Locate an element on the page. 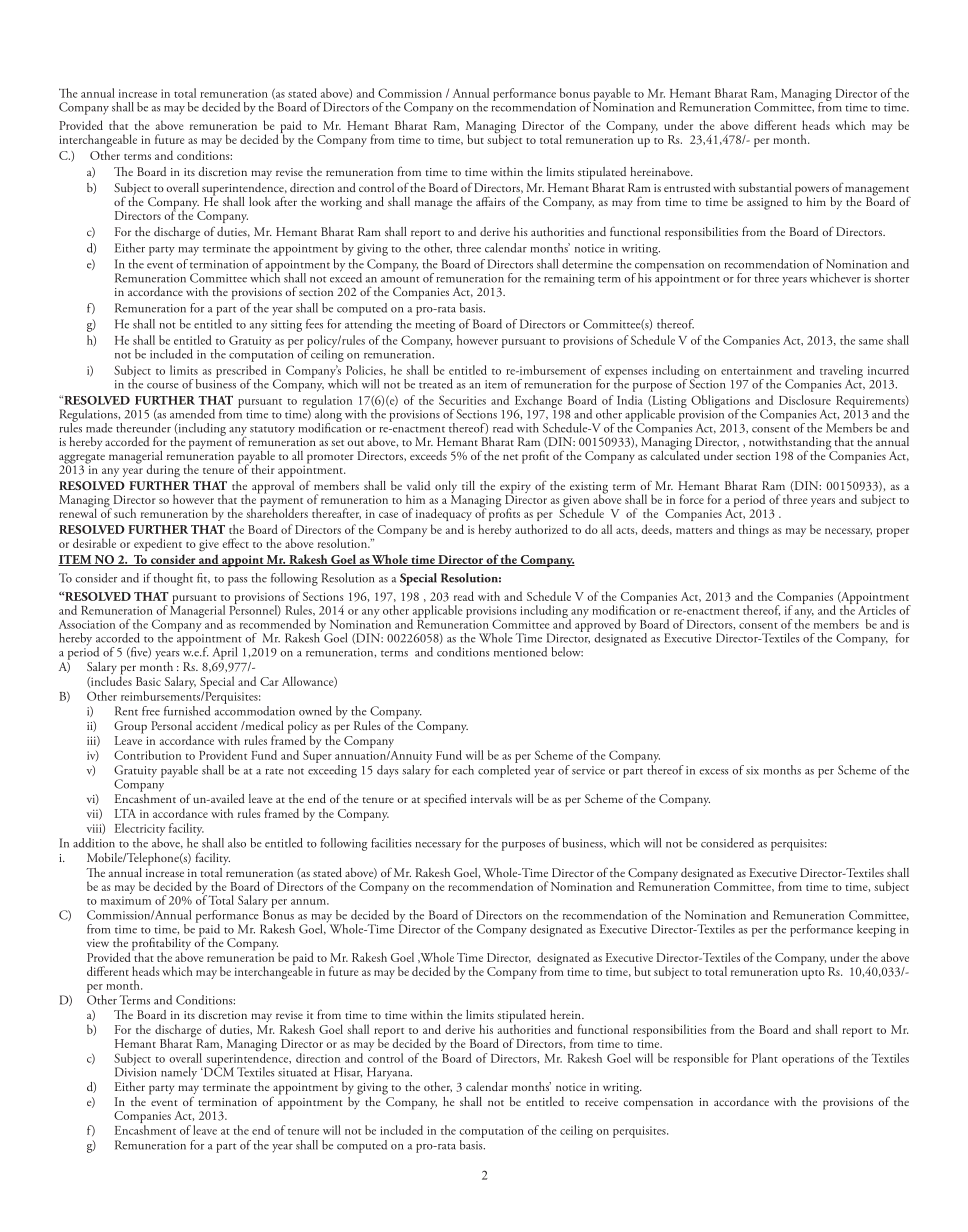 The height and width of the image is (1232, 968). assigned is located at coordinates (767, 203).
